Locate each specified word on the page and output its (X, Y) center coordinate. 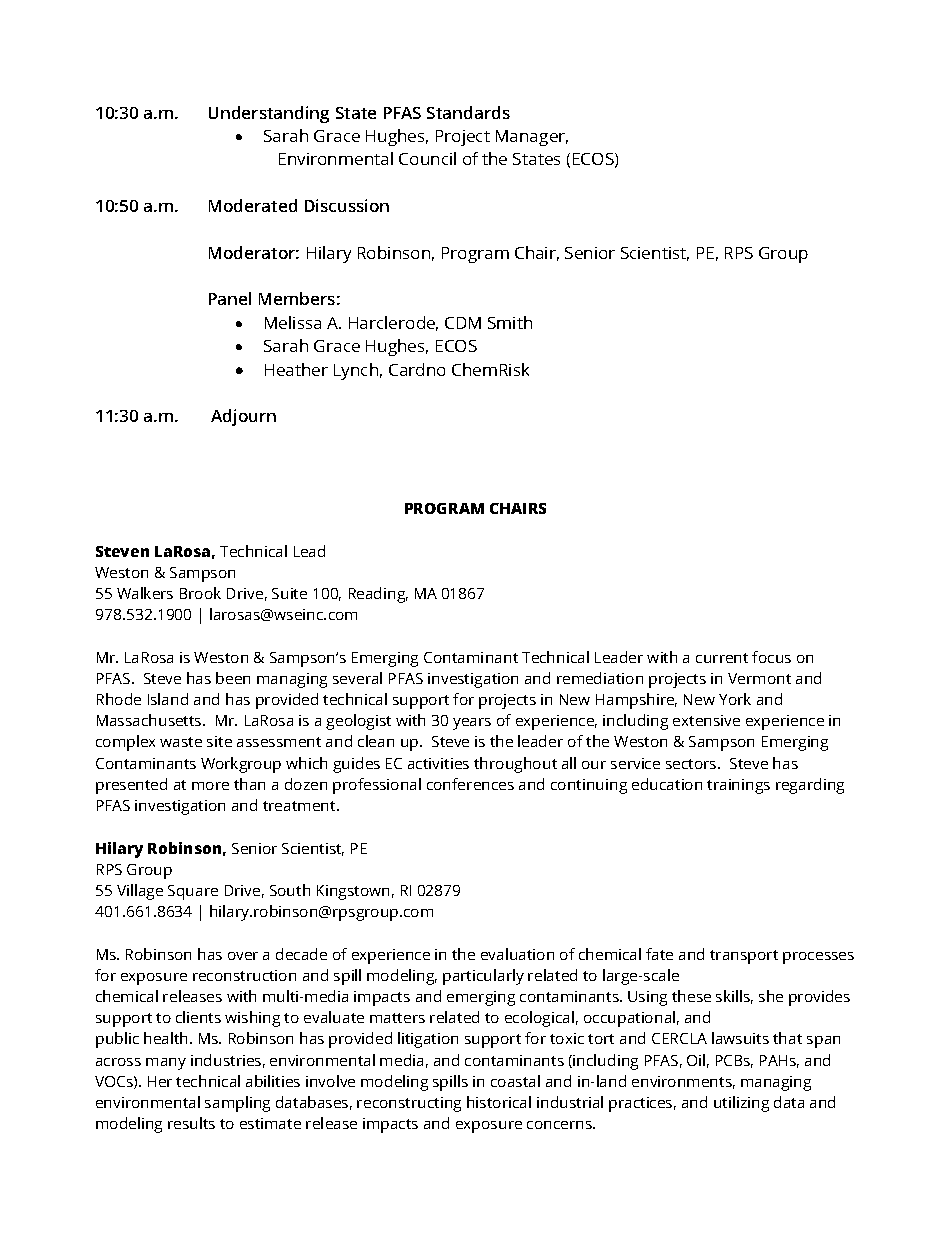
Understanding (269, 114)
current (722, 658)
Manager (532, 138)
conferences (470, 784)
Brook (200, 593)
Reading (378, 595)
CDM (463, 323)
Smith (510, 322)
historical (499, 1102)
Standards (468, 112)
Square (193, 892)
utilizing (741, 1104)
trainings (738, 786)
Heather (296, 369)
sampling (237, 1104)
